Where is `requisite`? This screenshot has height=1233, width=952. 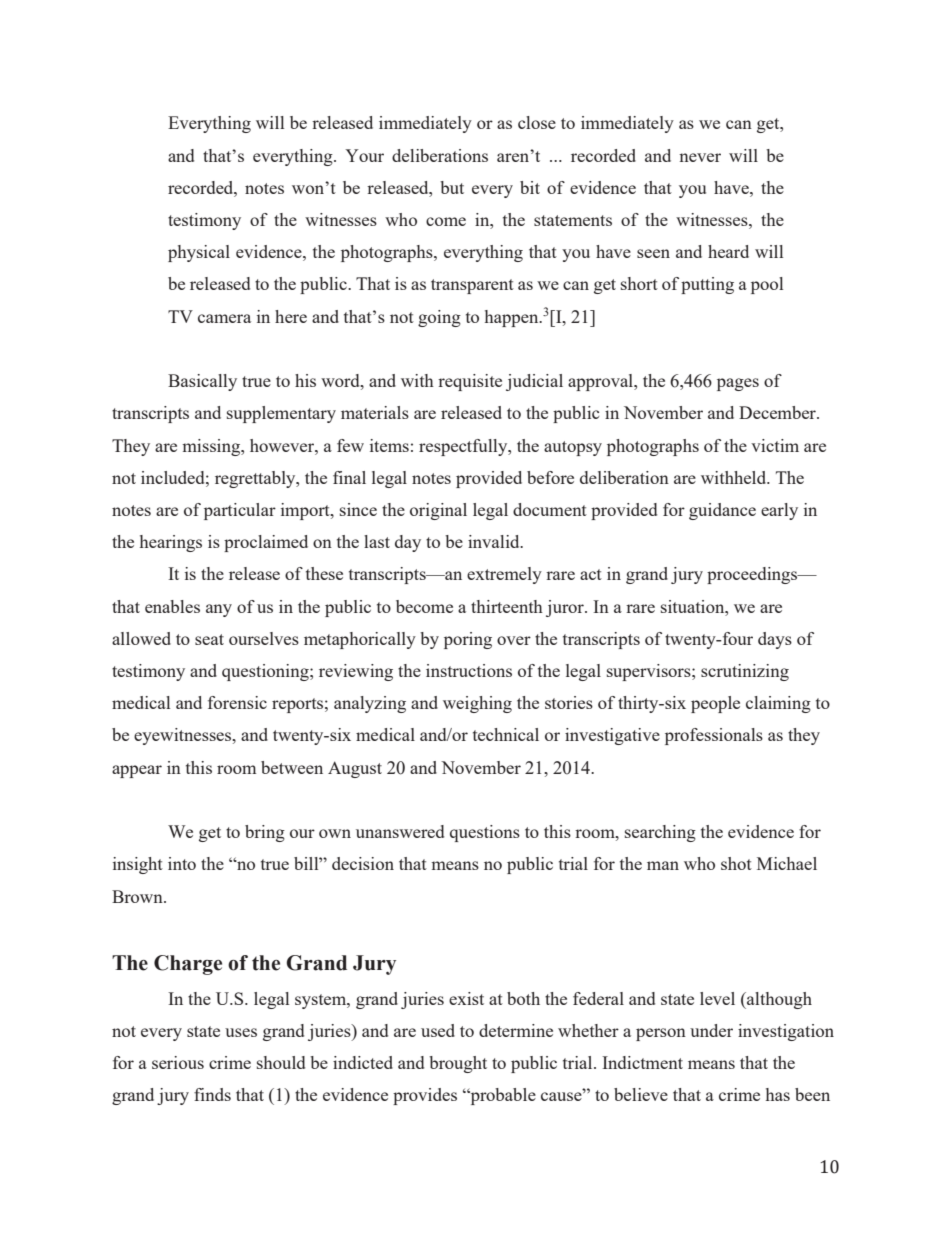
requisite is located at coordinates (470, 382).
